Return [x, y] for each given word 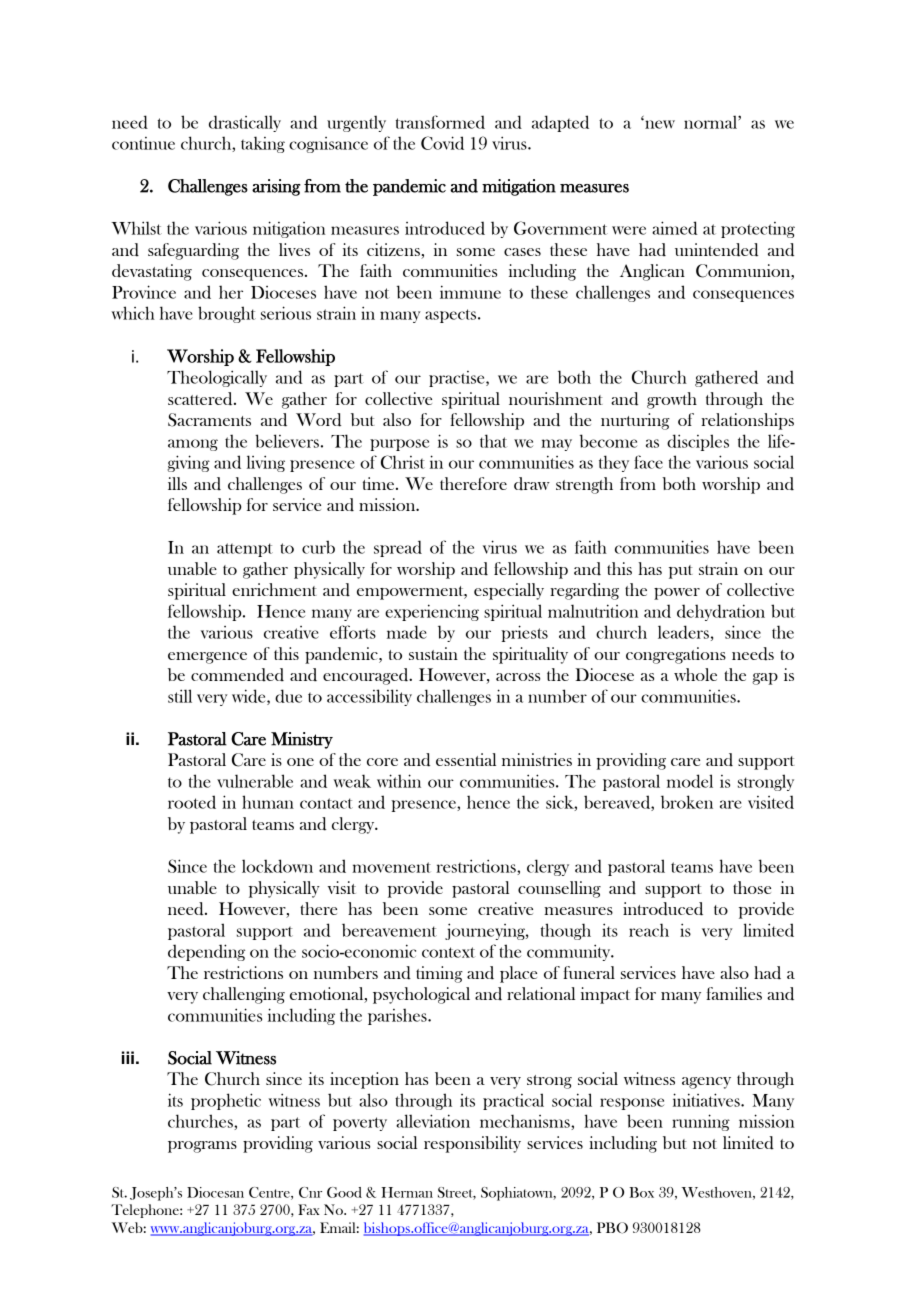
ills [177, 483]
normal [711, 122]
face [648, 462]
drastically [245, 123]
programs [202, 1147]
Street [457, 1193]
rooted [192, 802]
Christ [403, 462]
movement [391, 867]
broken [687, 802]
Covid [442, 143]
